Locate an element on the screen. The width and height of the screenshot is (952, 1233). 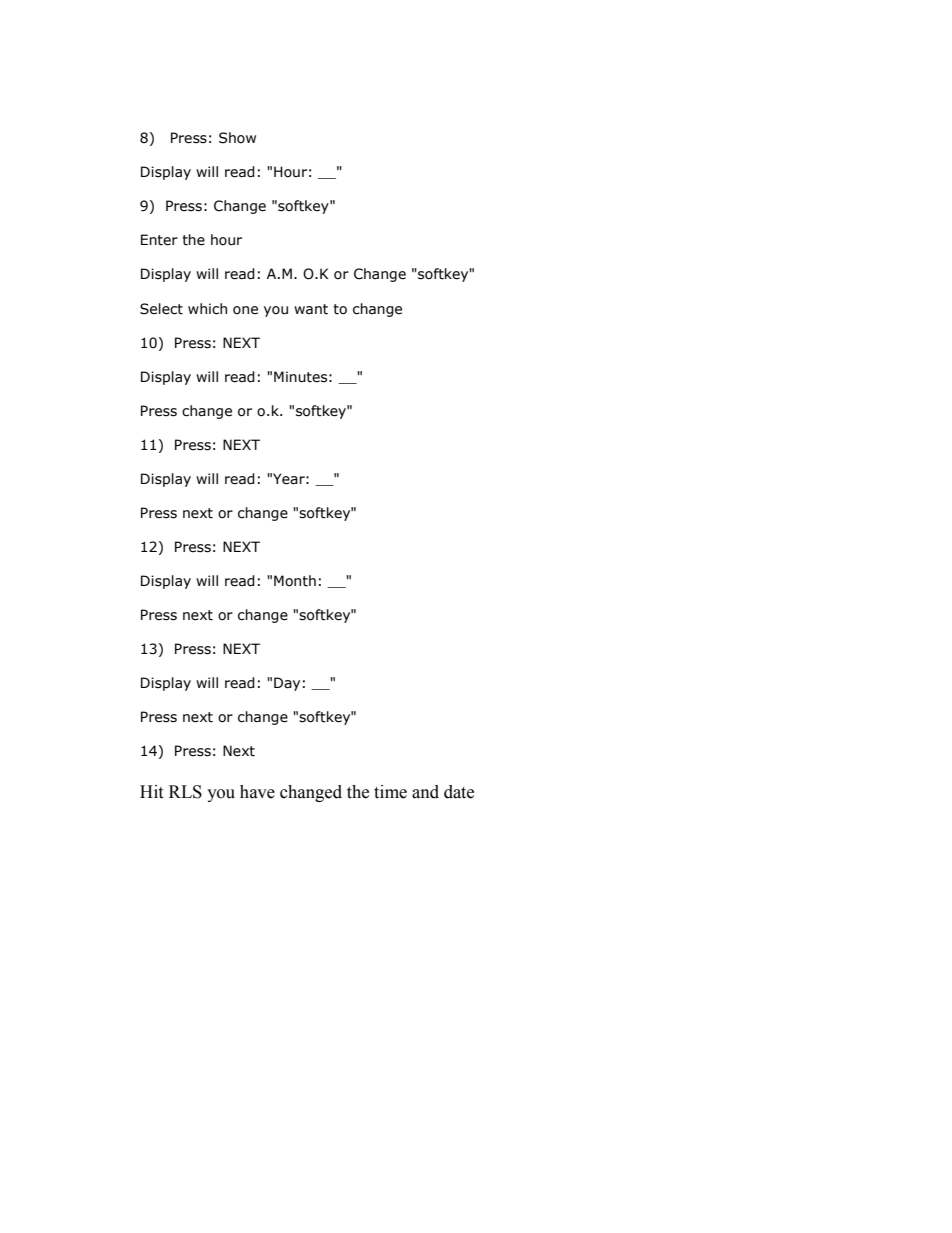
Day is located at coordinates (287, 684).
